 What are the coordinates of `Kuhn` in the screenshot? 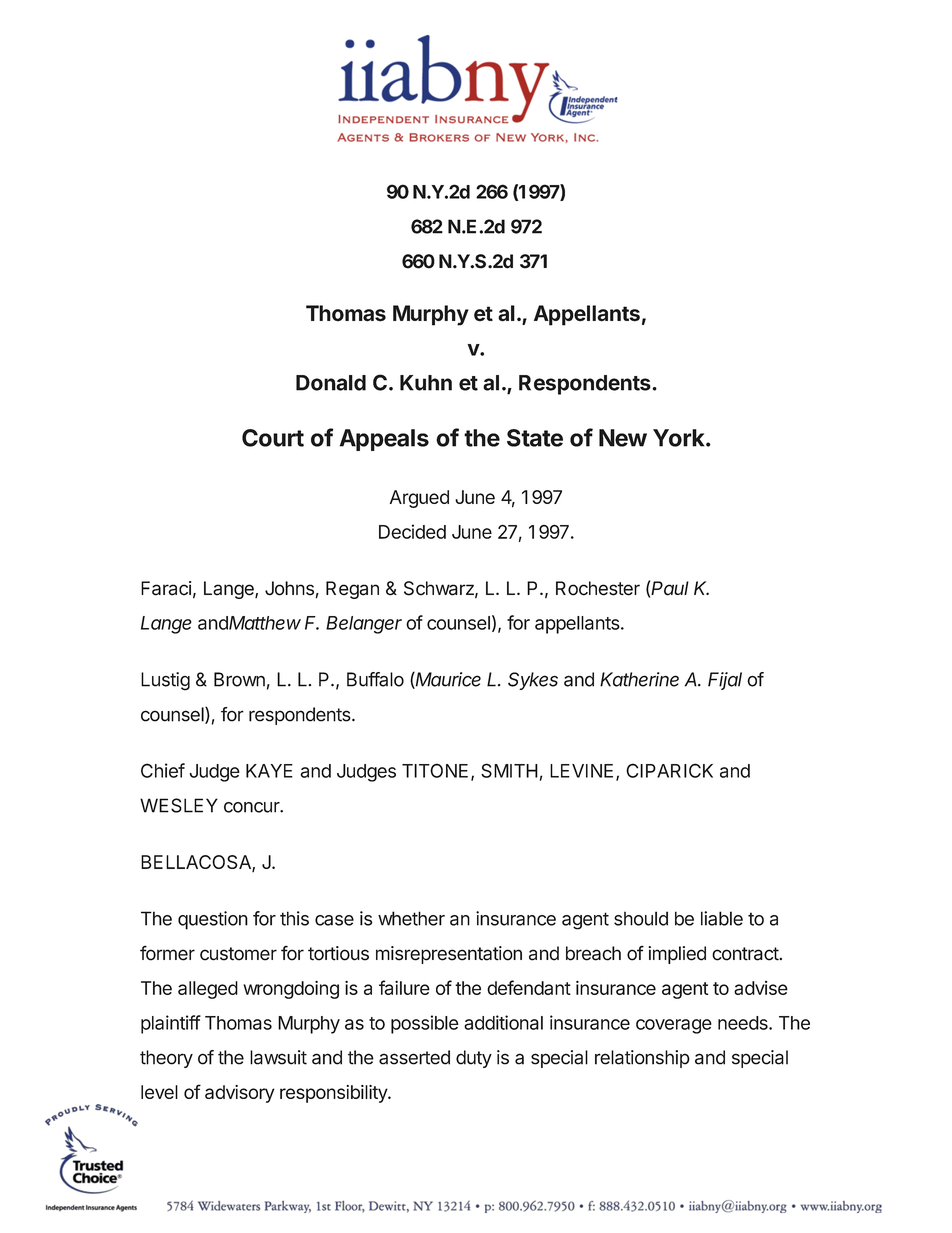 It's located at (426, 383).
